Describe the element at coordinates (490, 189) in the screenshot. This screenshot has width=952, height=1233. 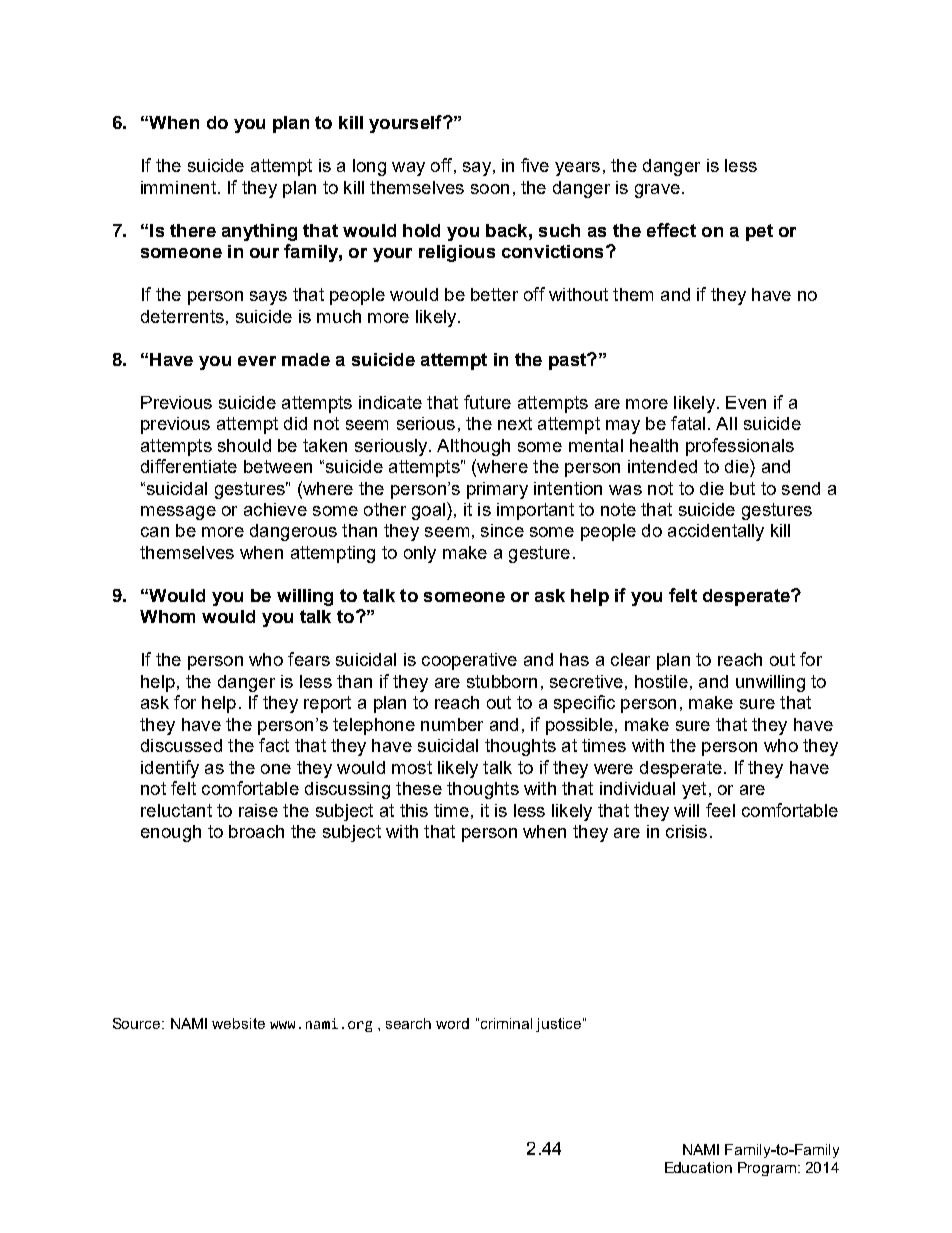
I see `soon` at that location.
